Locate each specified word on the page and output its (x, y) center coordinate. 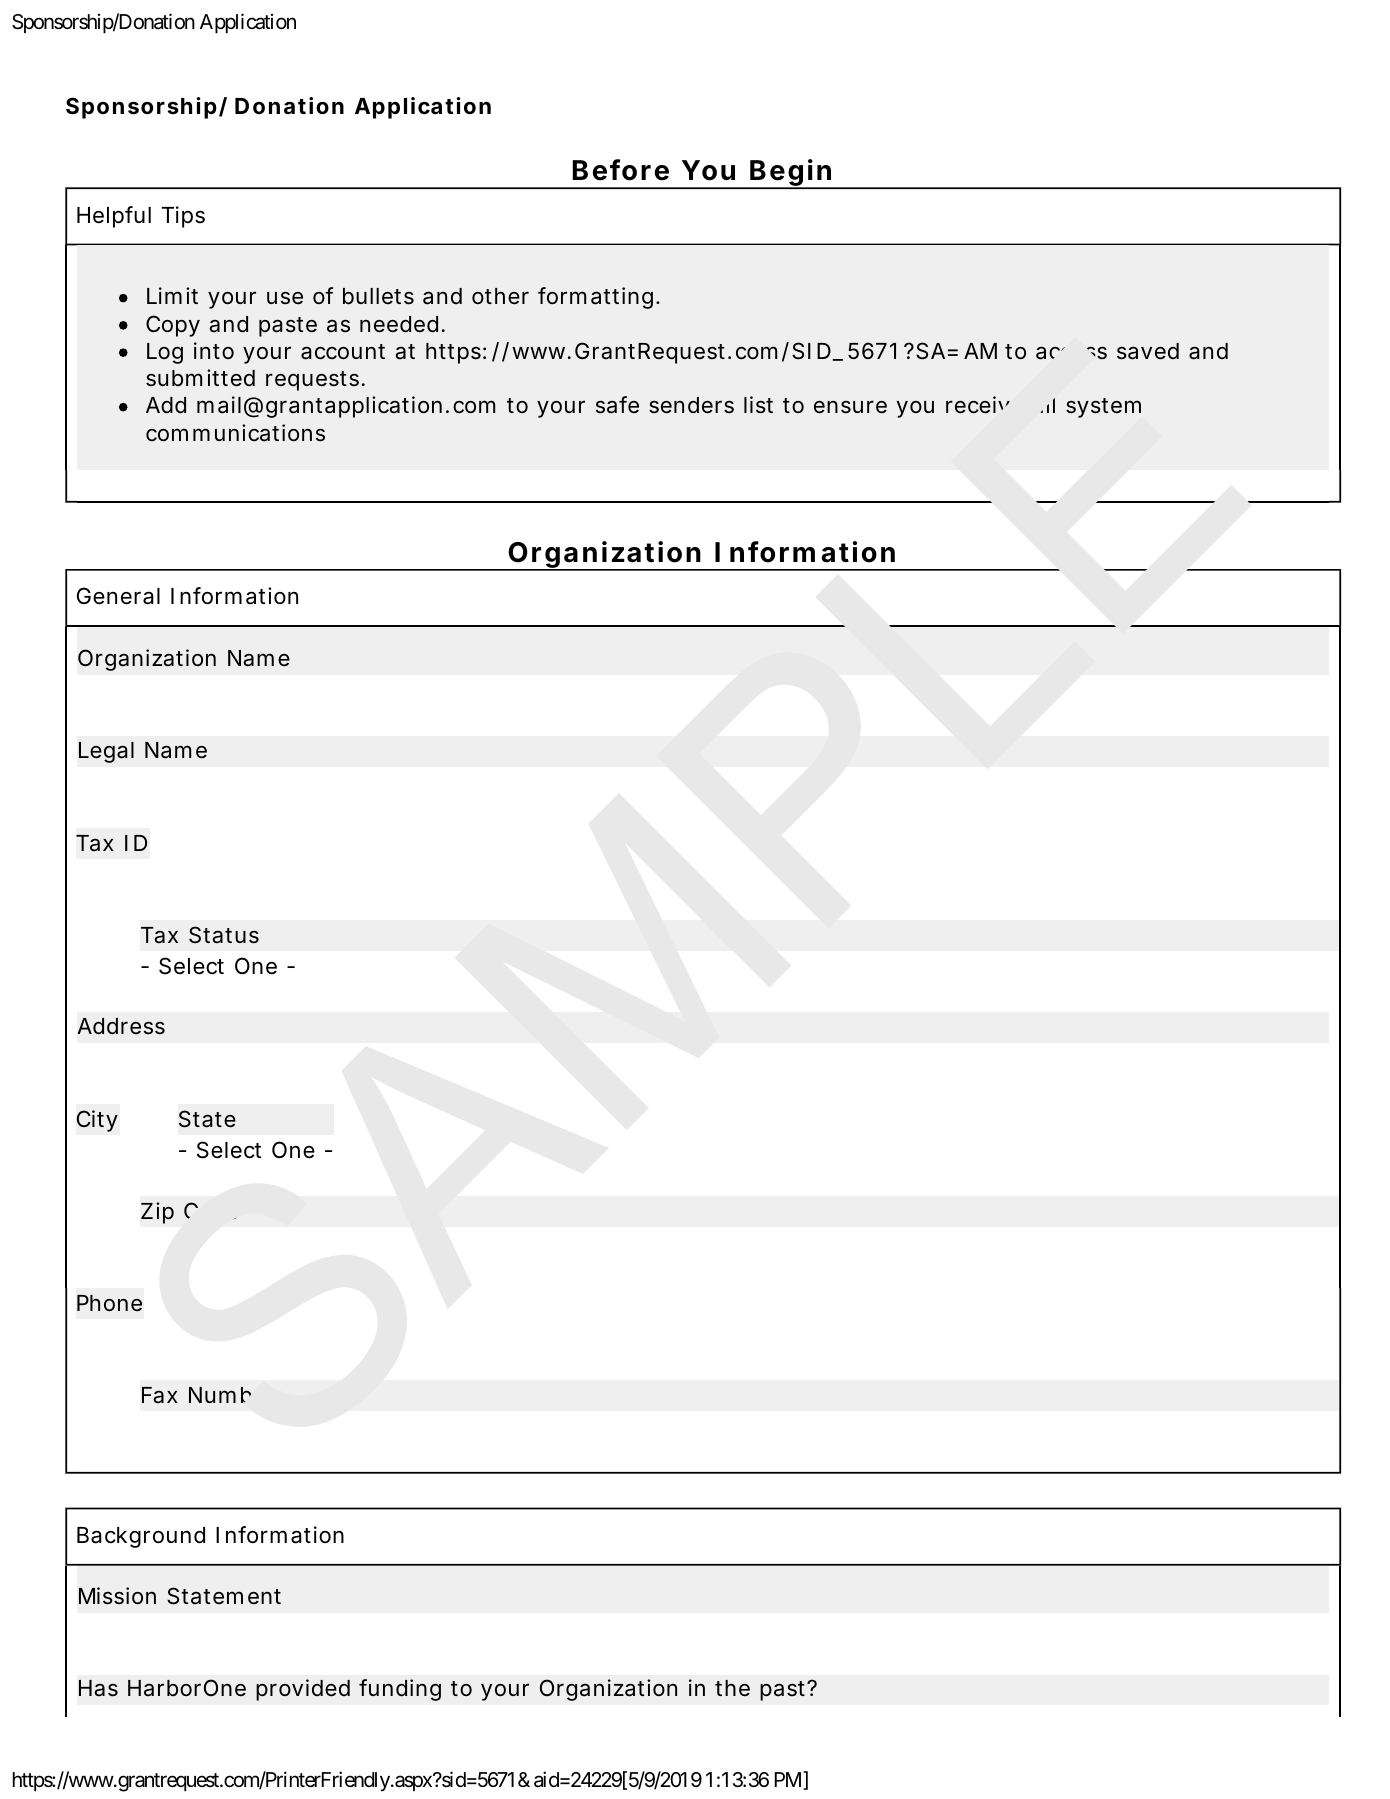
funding (400, 1690)
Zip (157, 1213)
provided (303, 1690)
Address (121, 1026)
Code (210, 1210)
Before (620, 170)
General (118, 596)
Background (141, 1537)
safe (617, 405)
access (1071, 353)
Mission (117, 1596)
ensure (850, 407)
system (1103, 408)
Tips (183, 217)
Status (224, 935)
